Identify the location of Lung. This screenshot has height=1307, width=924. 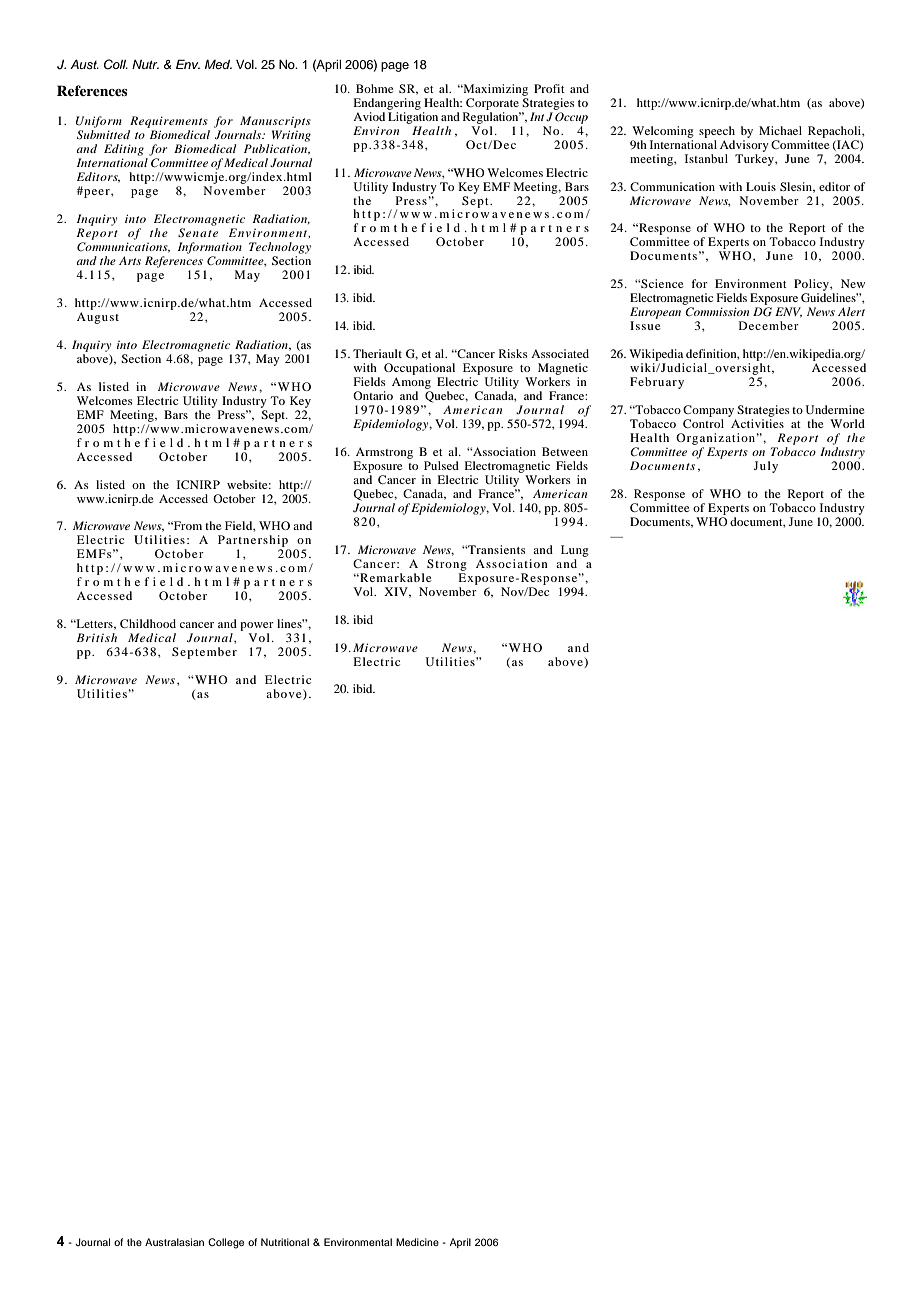
(575, 551).
